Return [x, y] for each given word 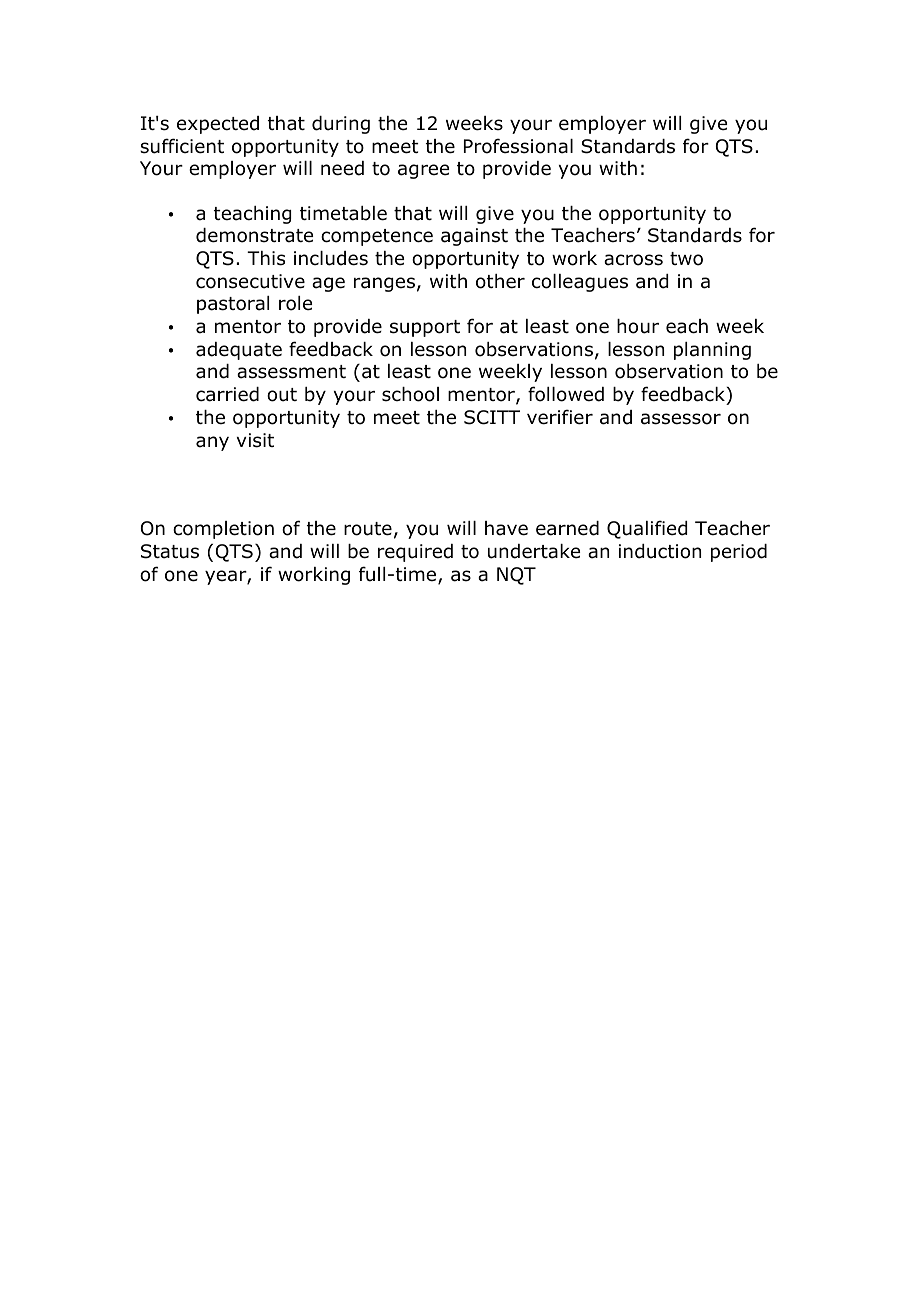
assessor [681, 419]
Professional [518, 146]
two [686, 259]
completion [223, 530]
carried [227, 394]
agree [423, 171]
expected [218, 125]
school [410, 394]
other [500, 281]
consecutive [250, 281]
